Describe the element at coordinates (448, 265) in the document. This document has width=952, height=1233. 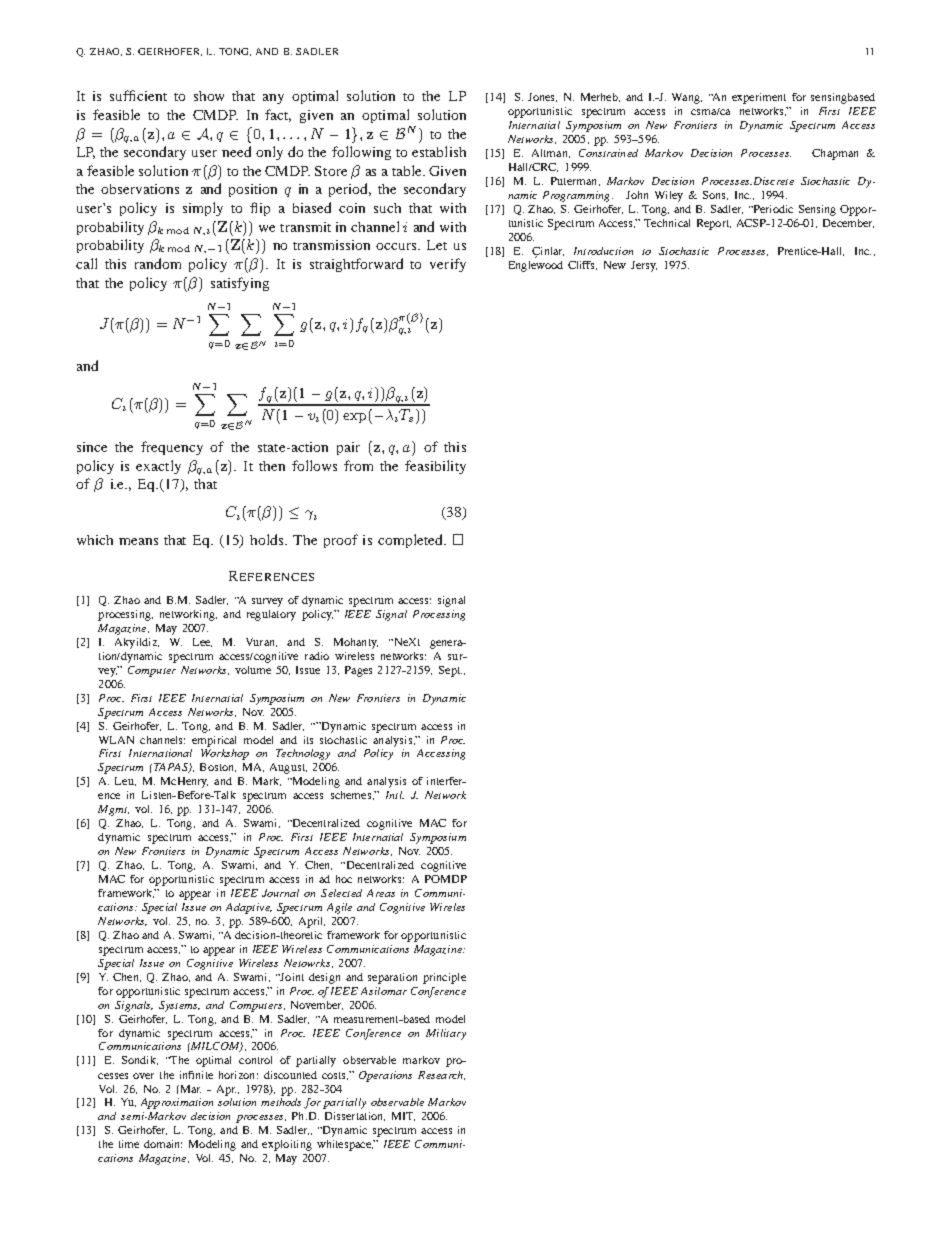
I see `verify` at that location.
